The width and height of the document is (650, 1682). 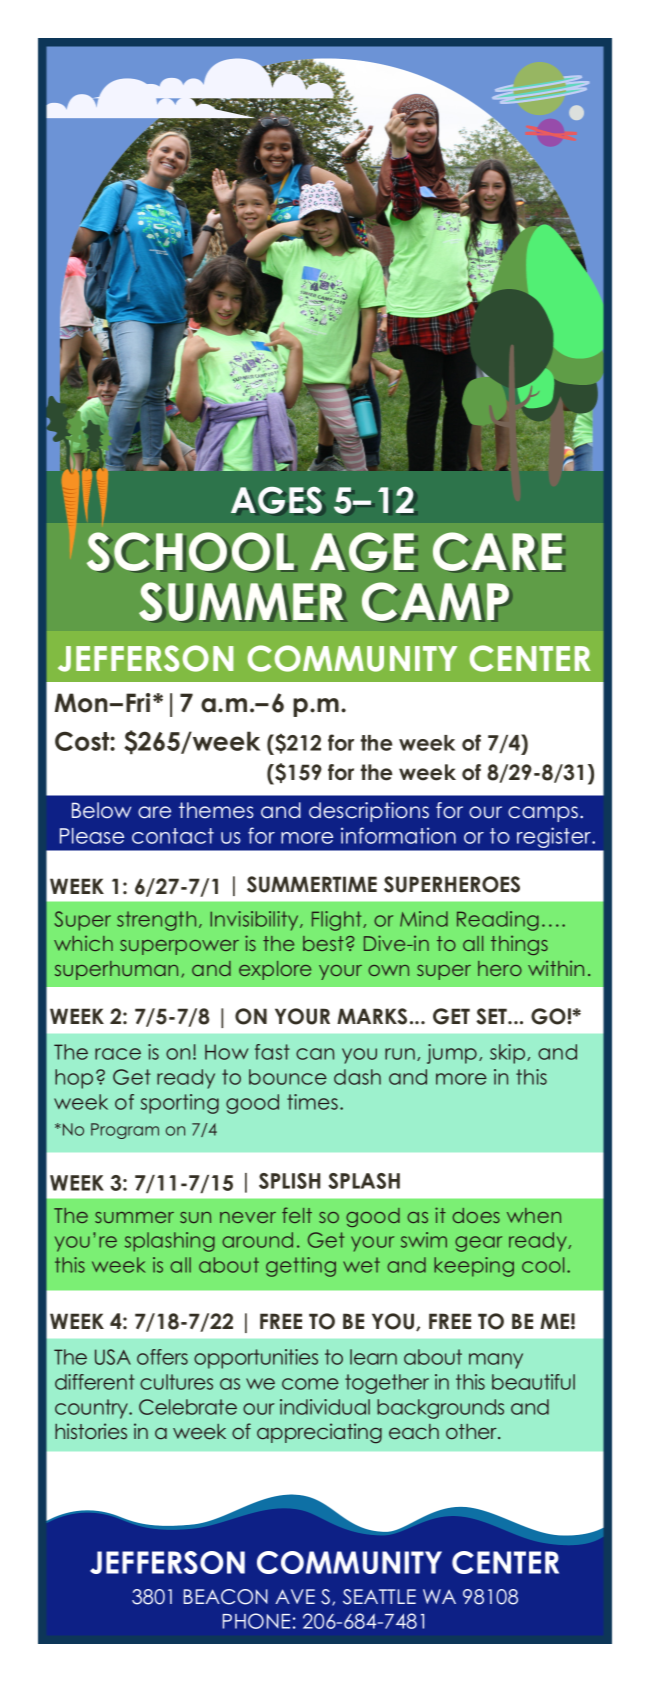 What do you see at coordinates (295, 1596) in the document?
I see `AVE` at bounding box center [295, 1596].
